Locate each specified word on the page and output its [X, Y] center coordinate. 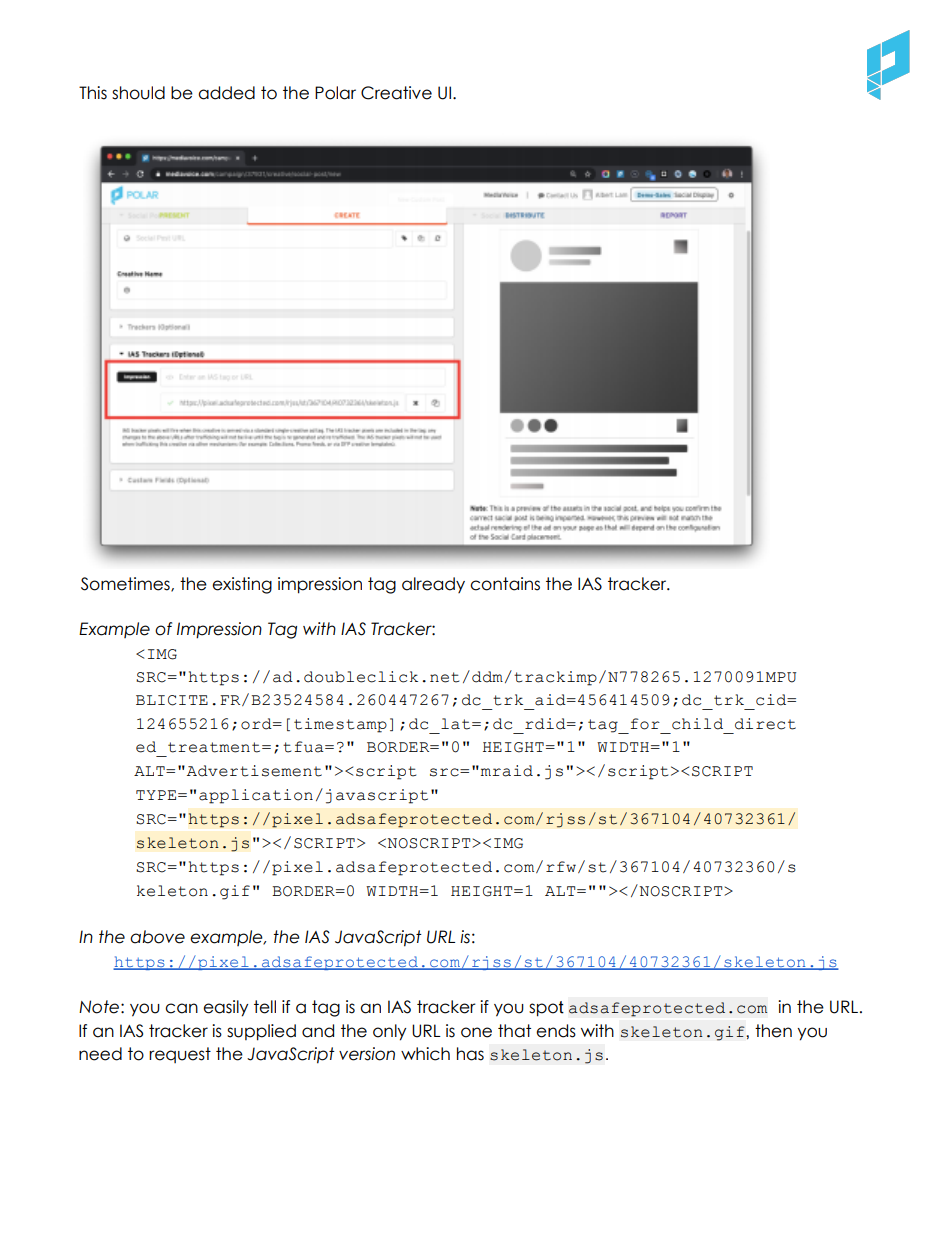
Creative [396, 93]
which [425, 1054]
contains [505, 584]
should [138, 93]
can [181, 1008]
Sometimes [126, 584]
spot [546, 1009]
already [433, 585]
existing [242, 585]
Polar [335, 93]
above [157, 937]
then [773, 1031]
